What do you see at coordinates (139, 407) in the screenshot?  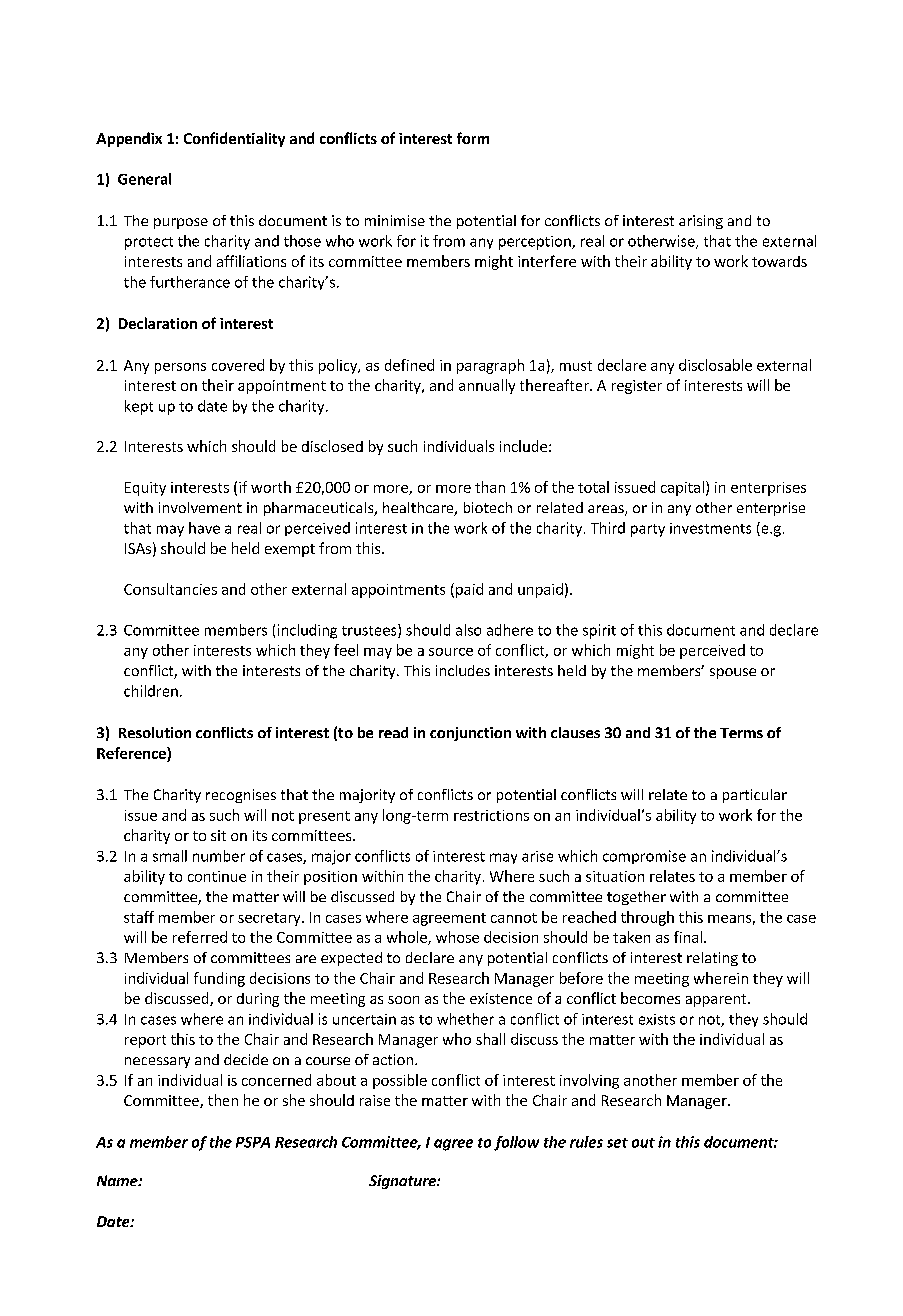 I see `kept` at bounding box center [139, 407].
